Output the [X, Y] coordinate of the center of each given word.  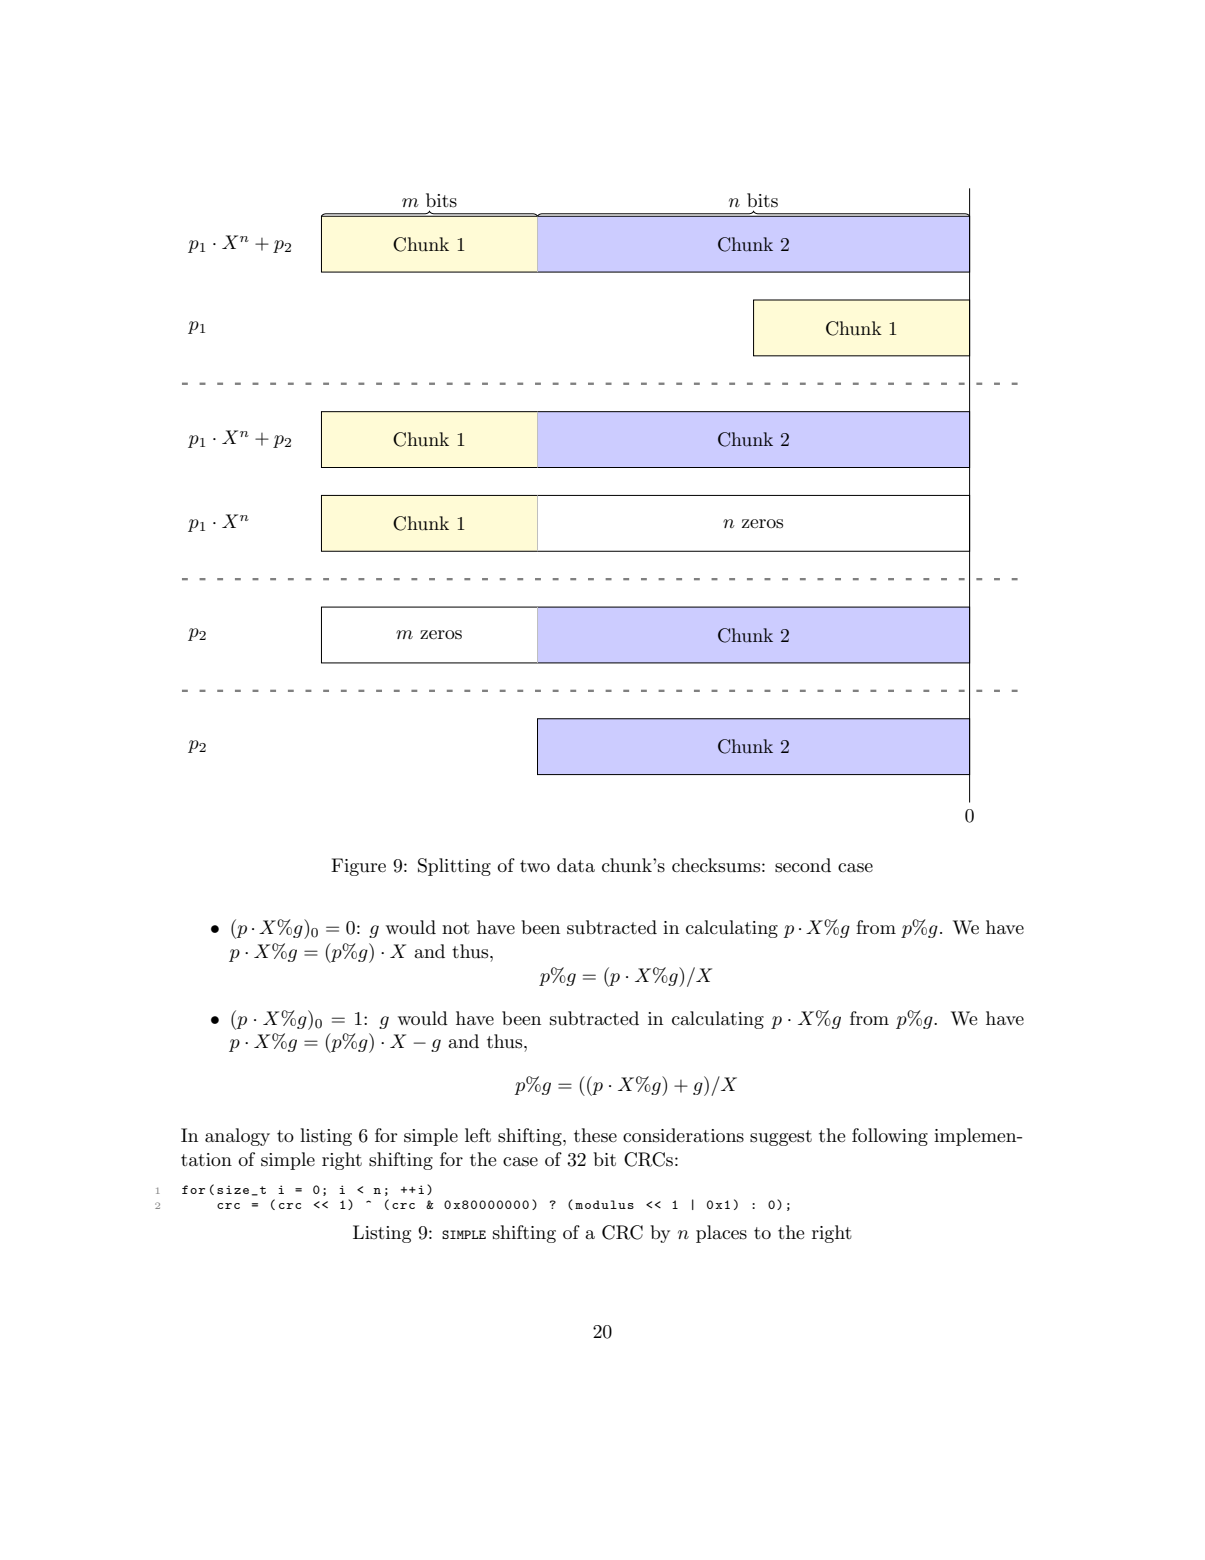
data [576, 865]
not [456, 928]
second [803, 865]
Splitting [454, 867]
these [595, 1135]
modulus [604, 1204]
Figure [358, 867]
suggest [781, 1138]
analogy [237, 1137]
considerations [683, 1135]
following [890, 1137]
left [478, 1135]
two [535, 866]
